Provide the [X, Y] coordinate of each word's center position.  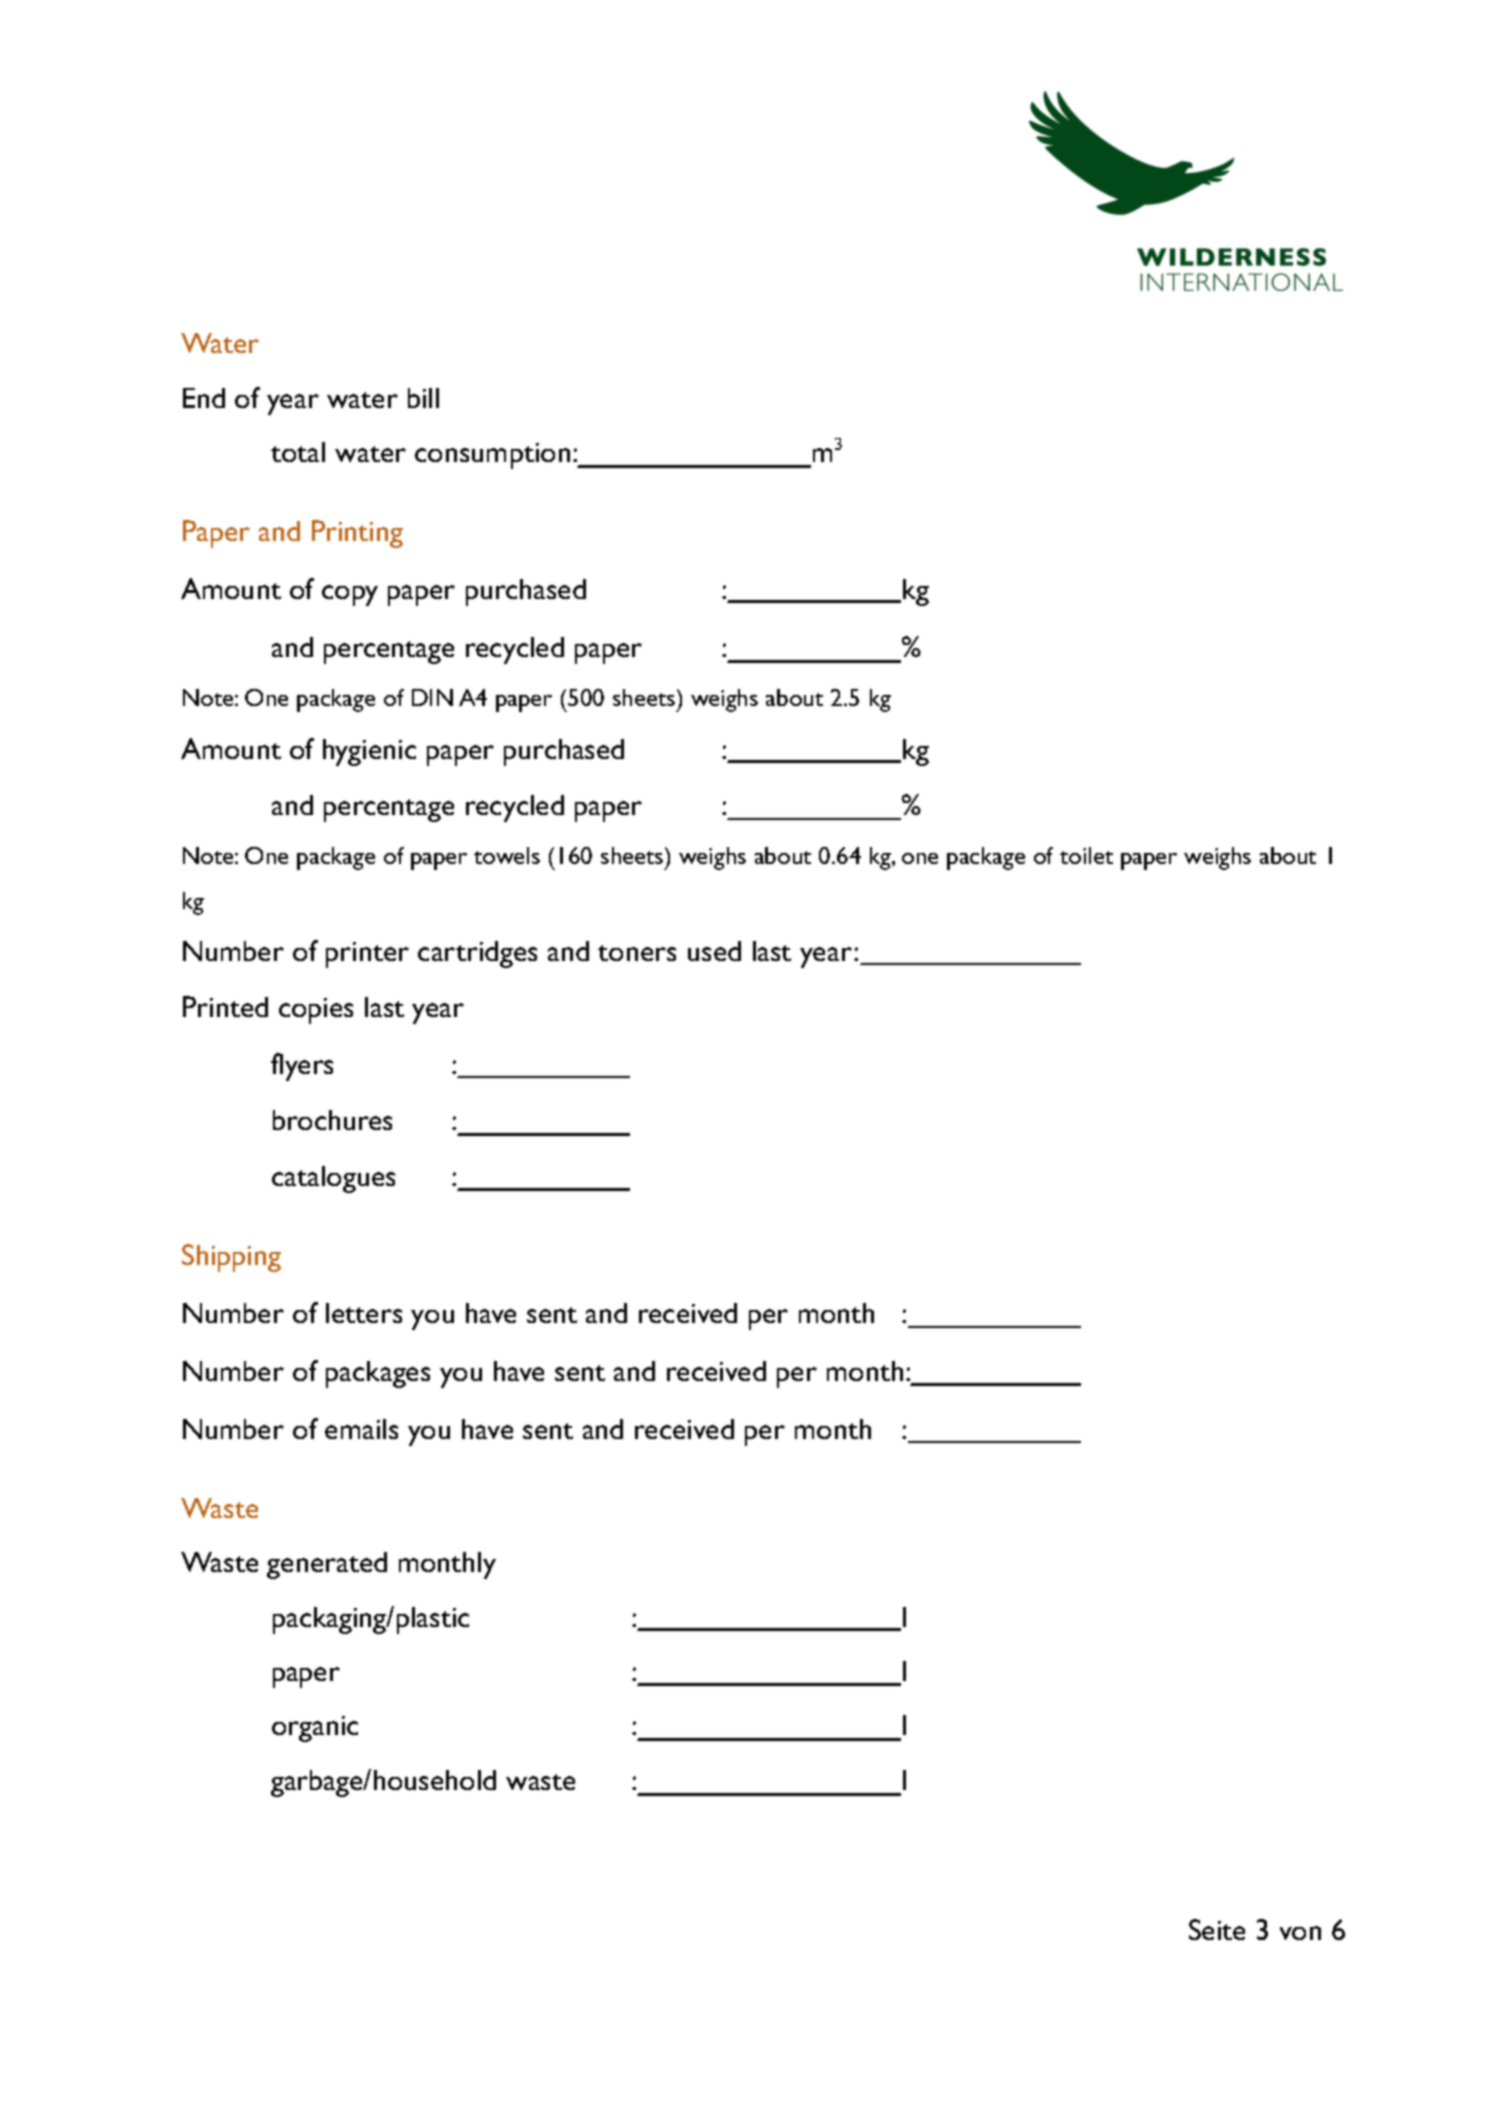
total [298, 452]
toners [637, 953]
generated [327, 1565]
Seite [1217, 1929]
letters [364, 1313]
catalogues [333, 1179]
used [714, 951]
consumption [492, 456]
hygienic [369, 752]
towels [507, 855]
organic [315, 1729]
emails [361, 1429]
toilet [1086, 855]
